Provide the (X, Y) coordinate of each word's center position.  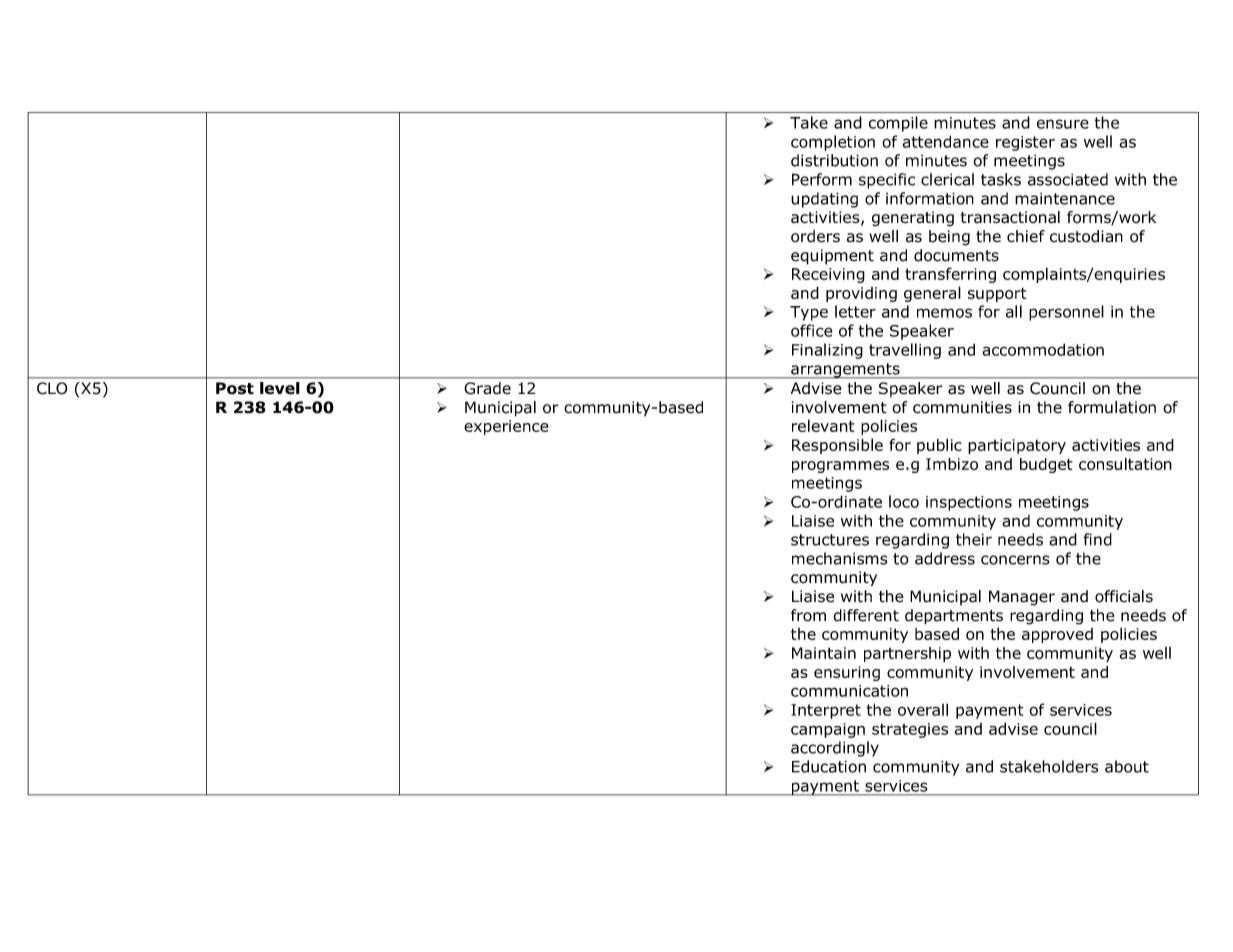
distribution (834, 160)
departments (954, 617)
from (808, 615)
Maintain (824, 653)
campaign (828, 730)
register (1025, 143)
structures (830, 540)
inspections (969, 503)
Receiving (828, 275)
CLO (52, 388)
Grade (487, 388)
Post (235, 388)
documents (956, 255)
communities (962, 407)
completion (833, 143)
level (280, 388)
